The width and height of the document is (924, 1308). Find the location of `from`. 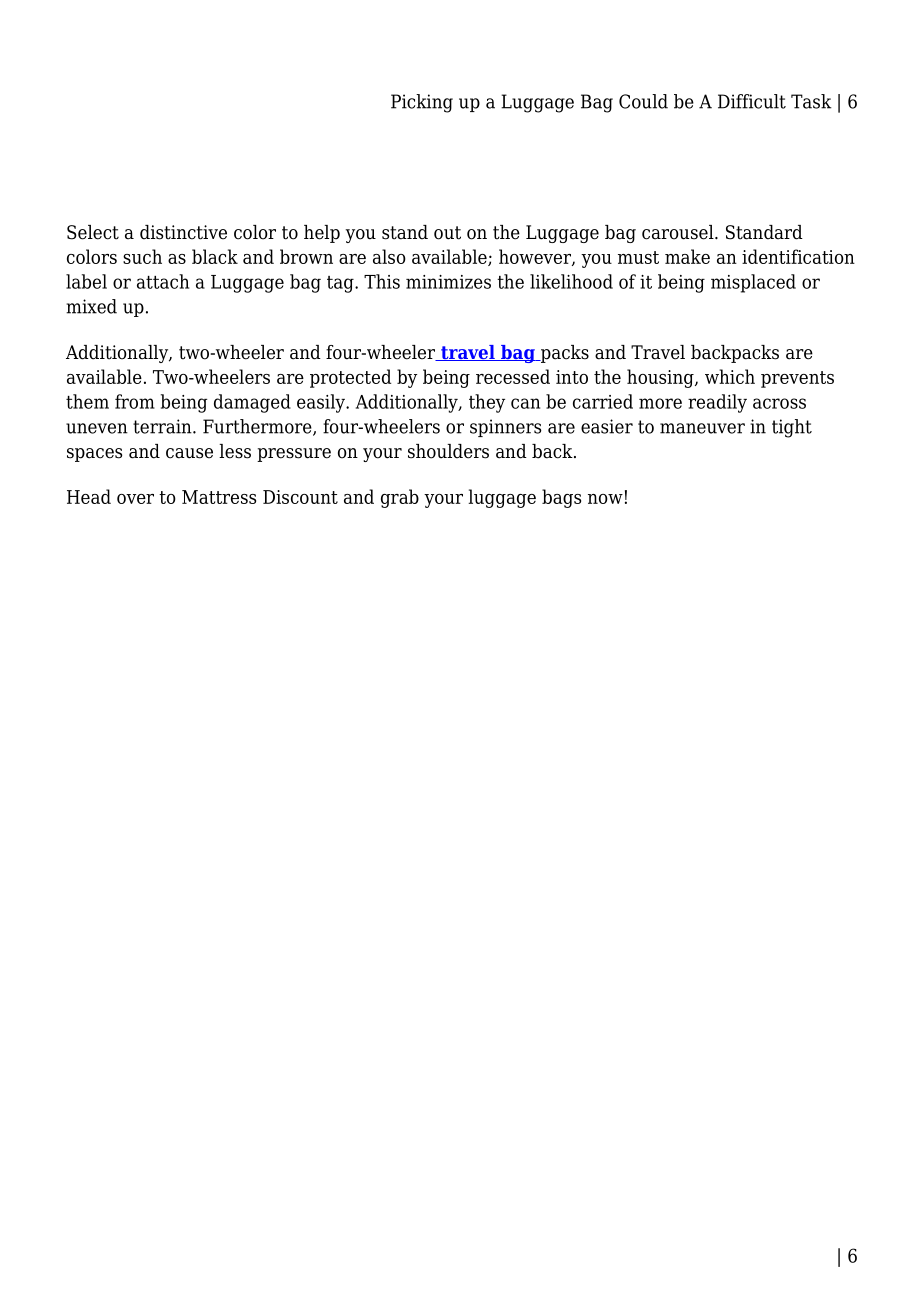

from is located at coordinates (135, 401).
